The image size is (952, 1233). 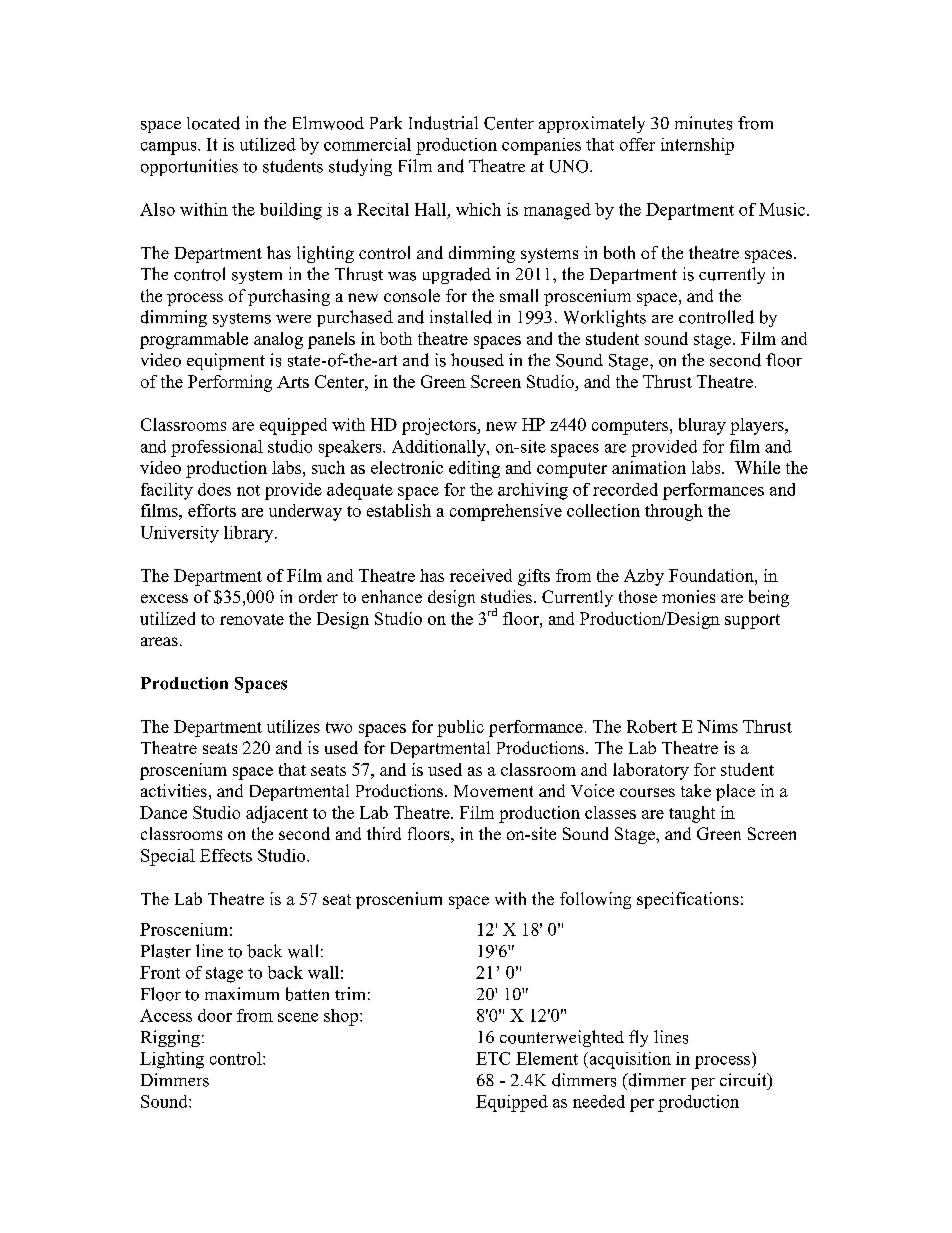 I want to click on internship, so click(x=697, y=146).
